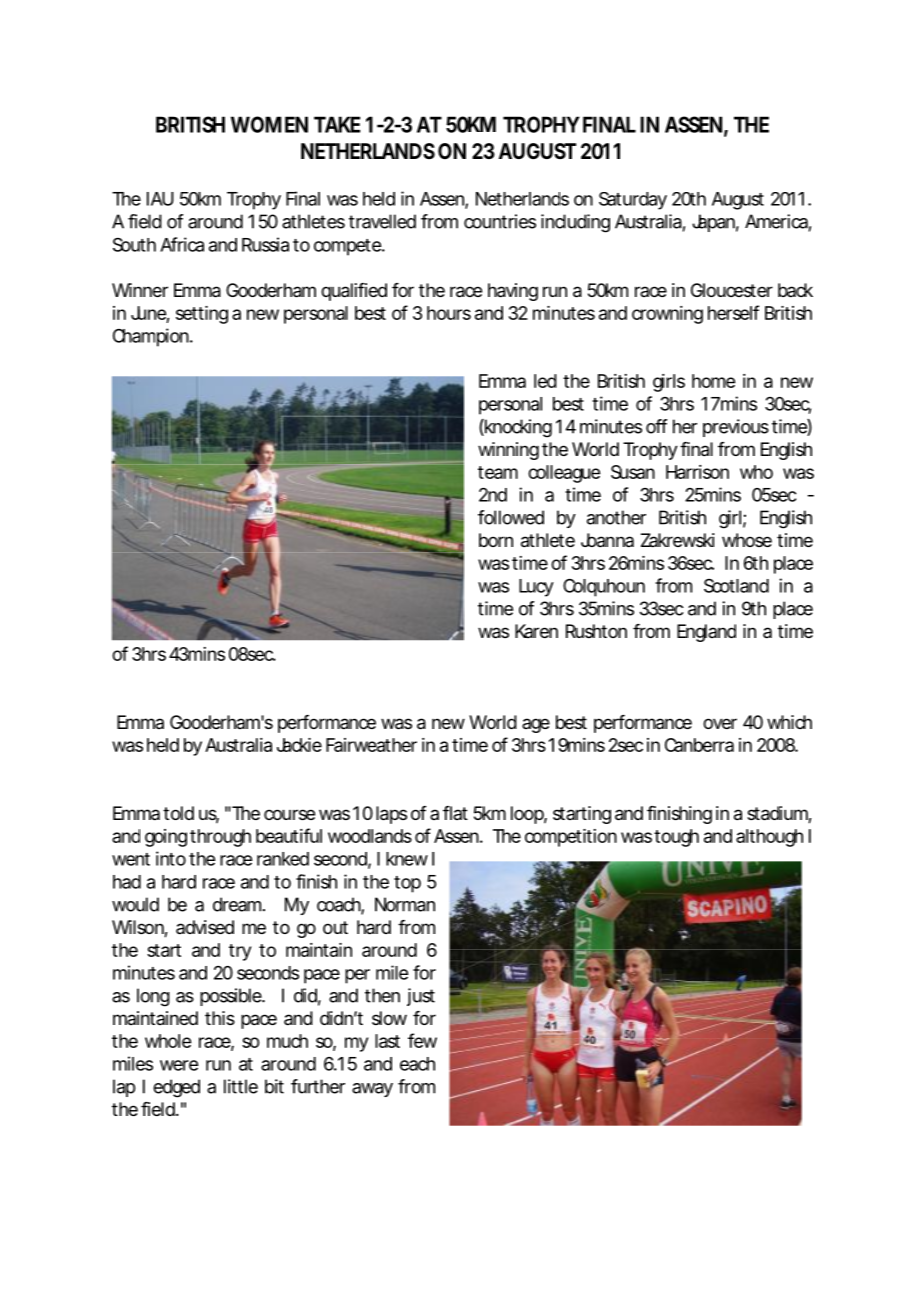 This screenshot has height=1308, width=924. Describe the element at coordinates (422, 1040) in the screenshot. I see `few` at that location.
